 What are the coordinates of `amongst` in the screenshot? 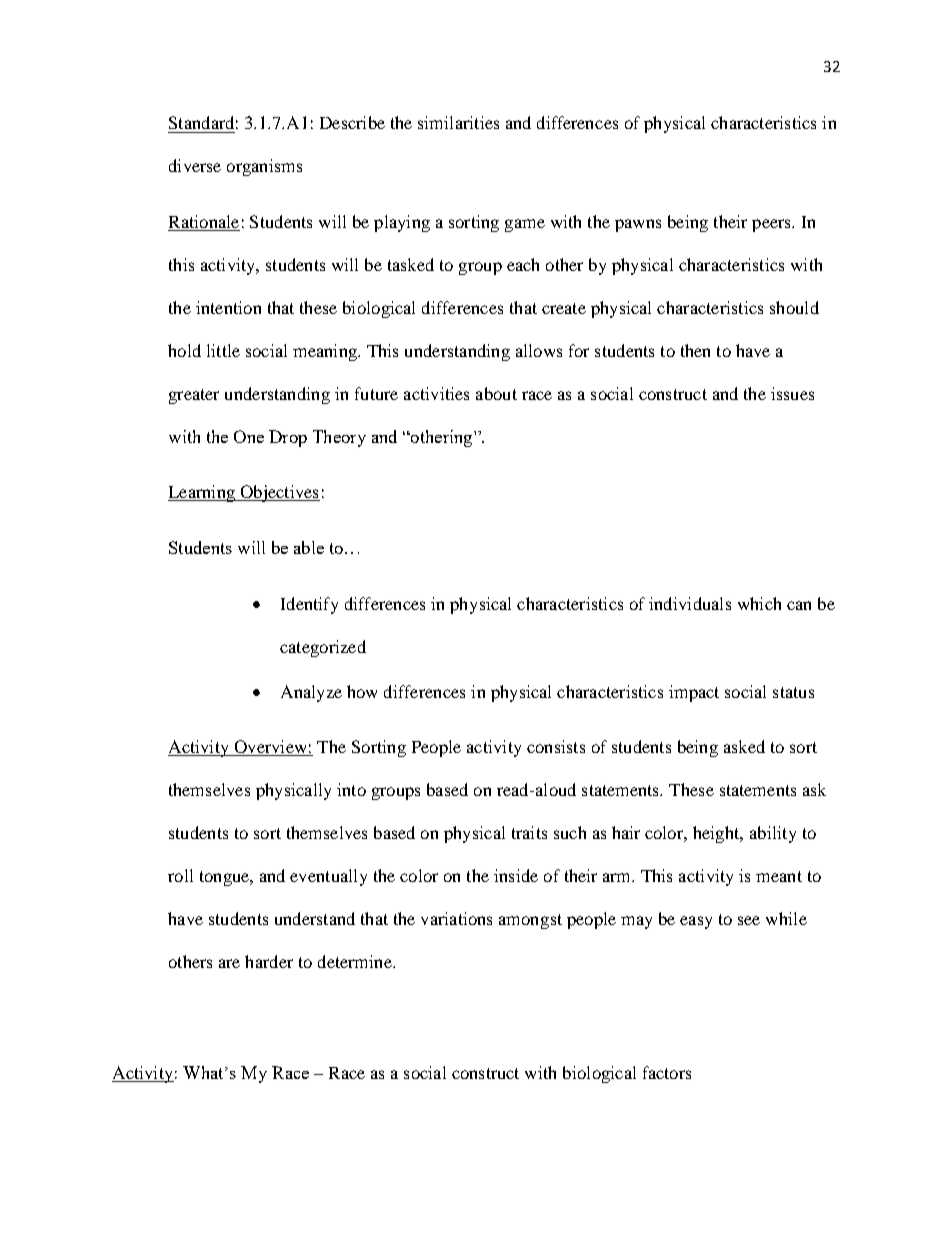 It's located at (530, 921).
